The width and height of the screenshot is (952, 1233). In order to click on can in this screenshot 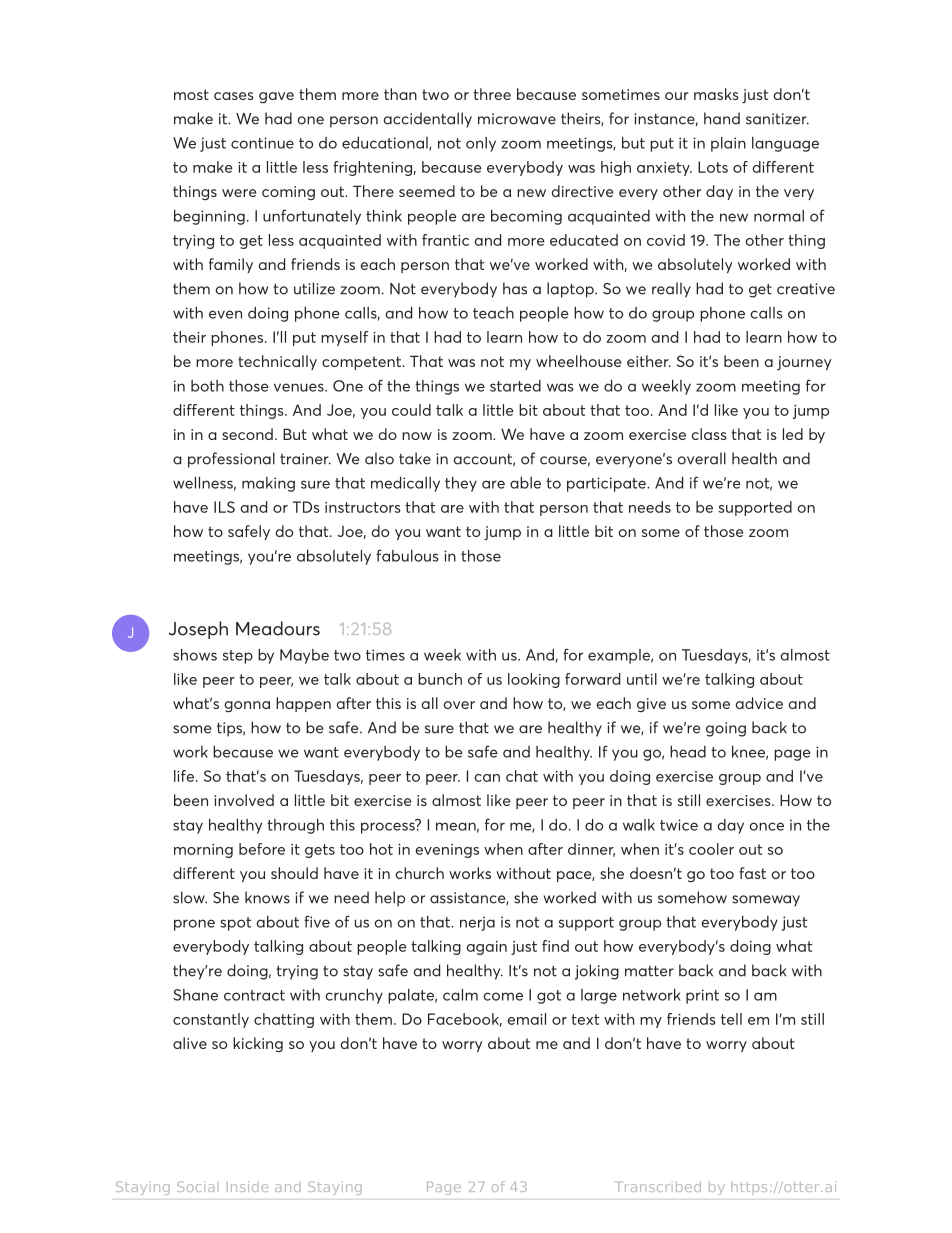, I will do `click(487, 778)`.
